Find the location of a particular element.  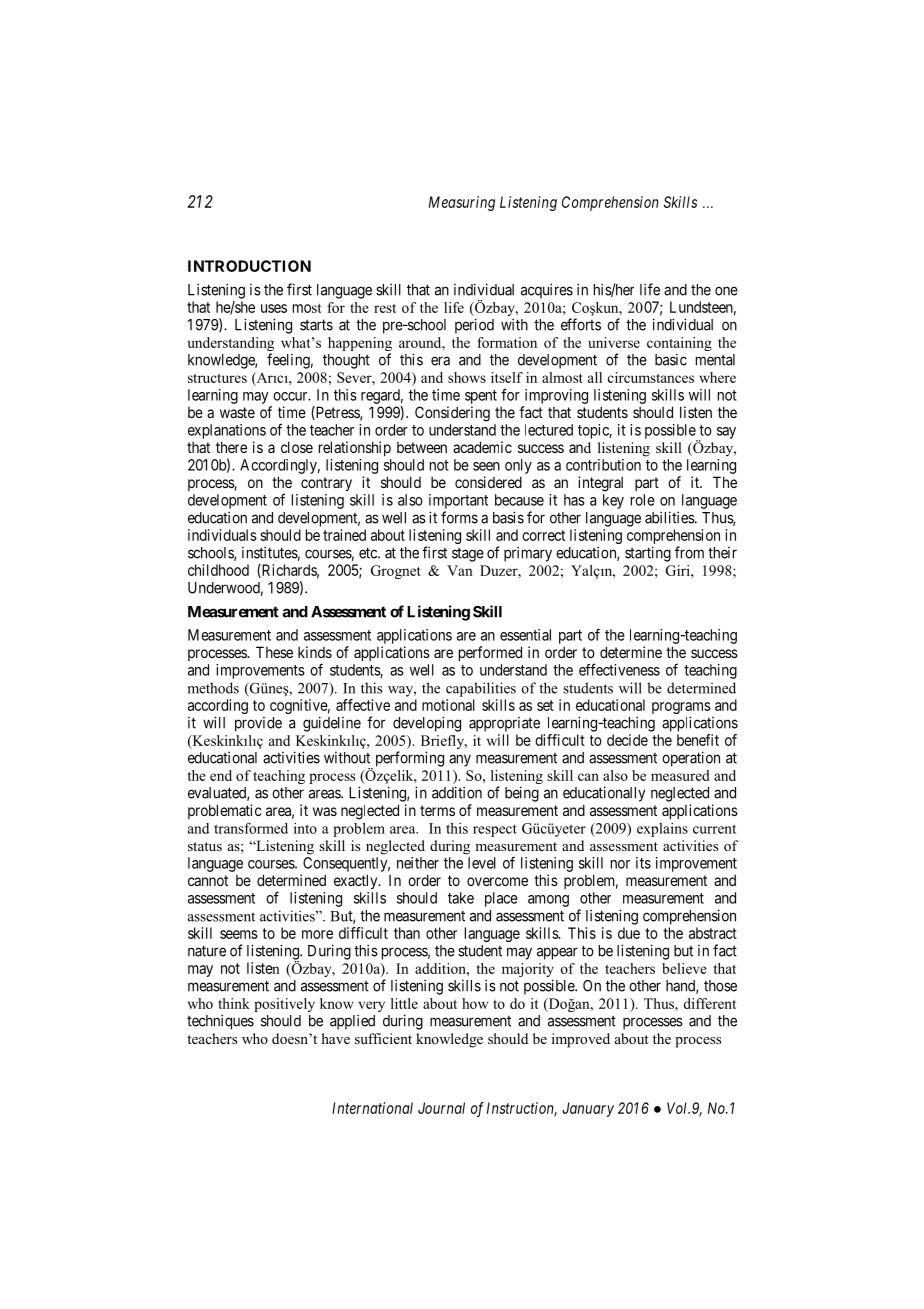

These is located at coordinates (274, 652).
